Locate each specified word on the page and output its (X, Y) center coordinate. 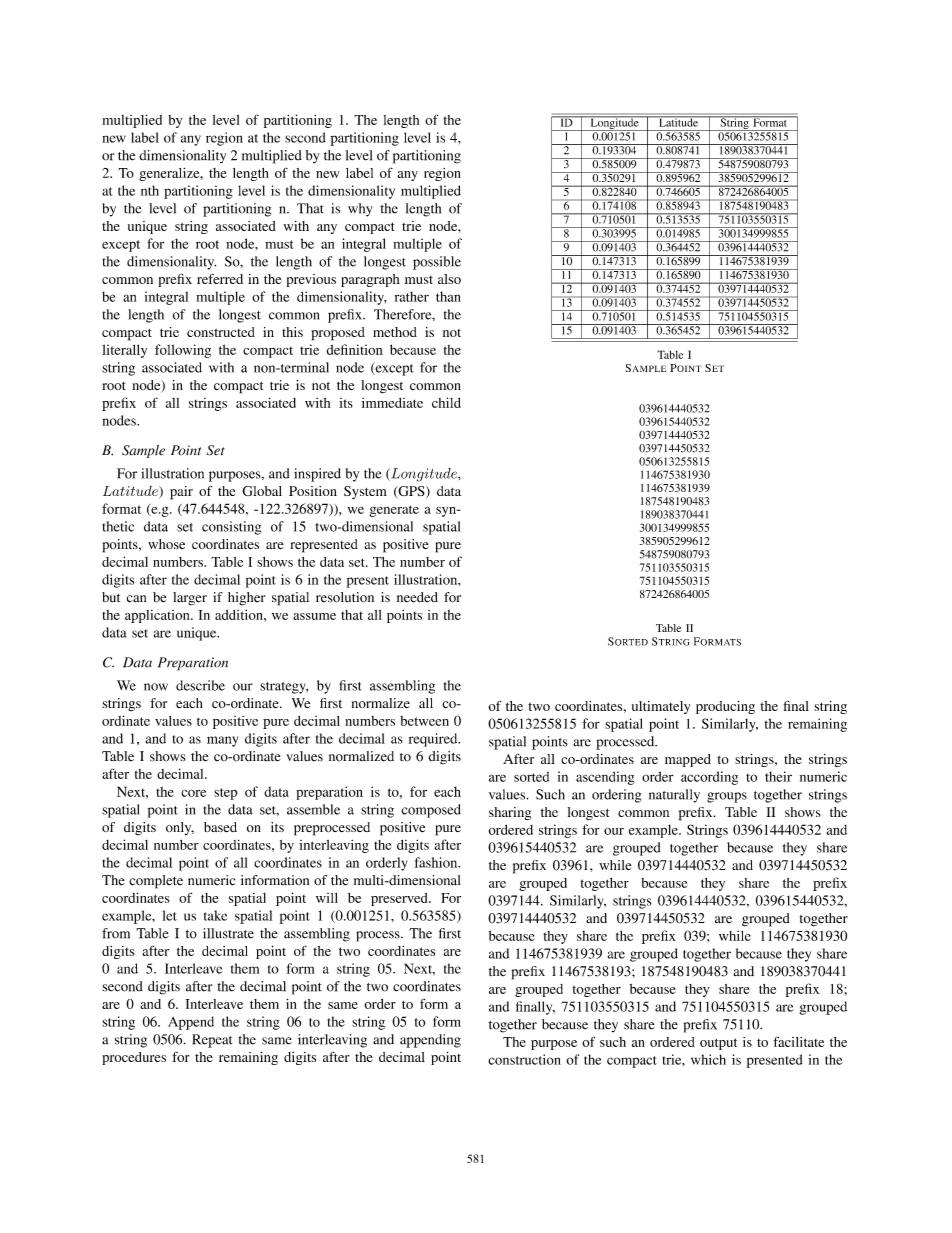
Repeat (212, 1041)
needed (417, 597)
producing (725, 707)
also (449, 279)
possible (437, 263)
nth (150, 190)
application (158, 616)
